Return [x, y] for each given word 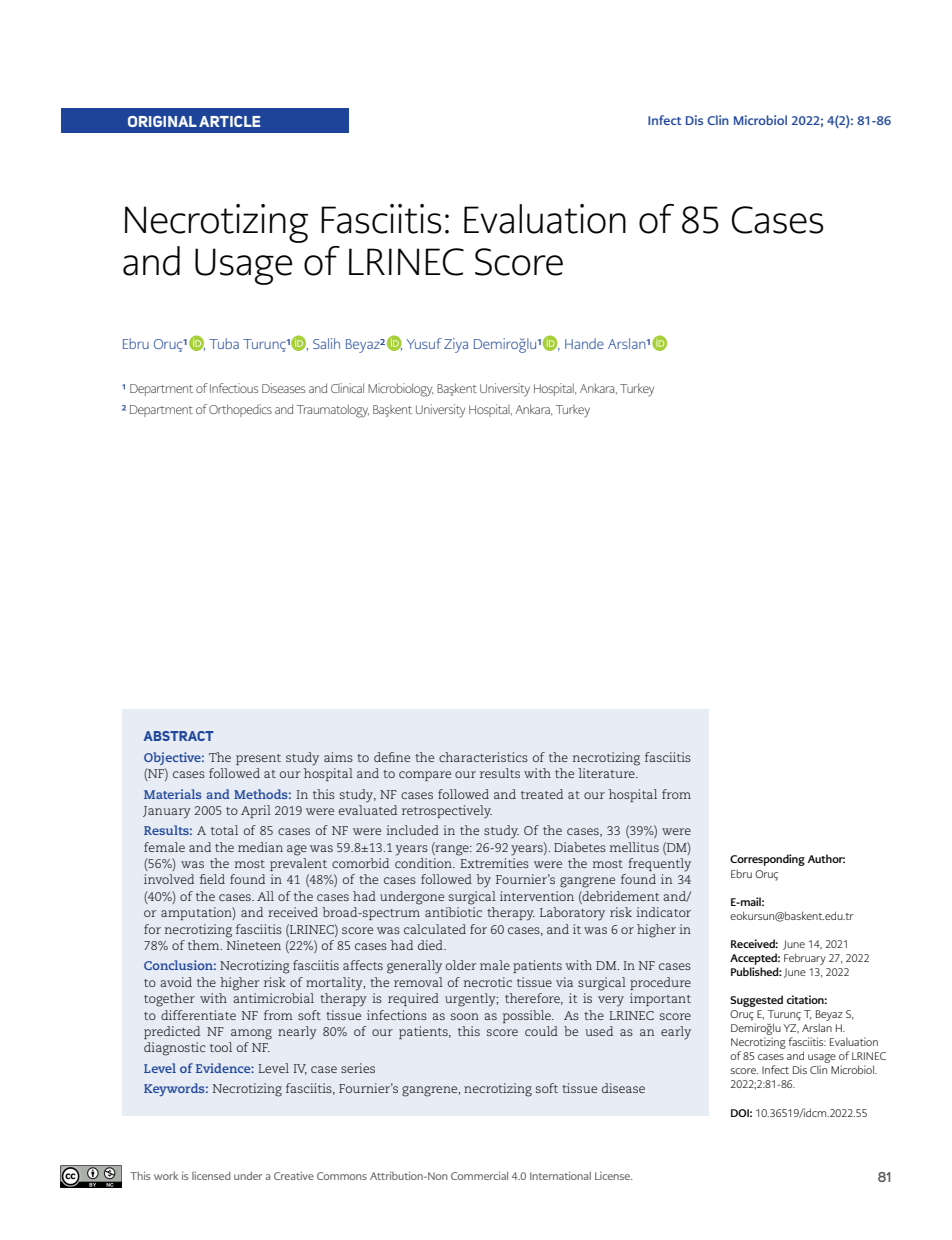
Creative [294, 1175]
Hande [584, 343]
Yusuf [424, 343]
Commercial [479, 1175]
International [560, 1175]
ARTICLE [229, 121]
